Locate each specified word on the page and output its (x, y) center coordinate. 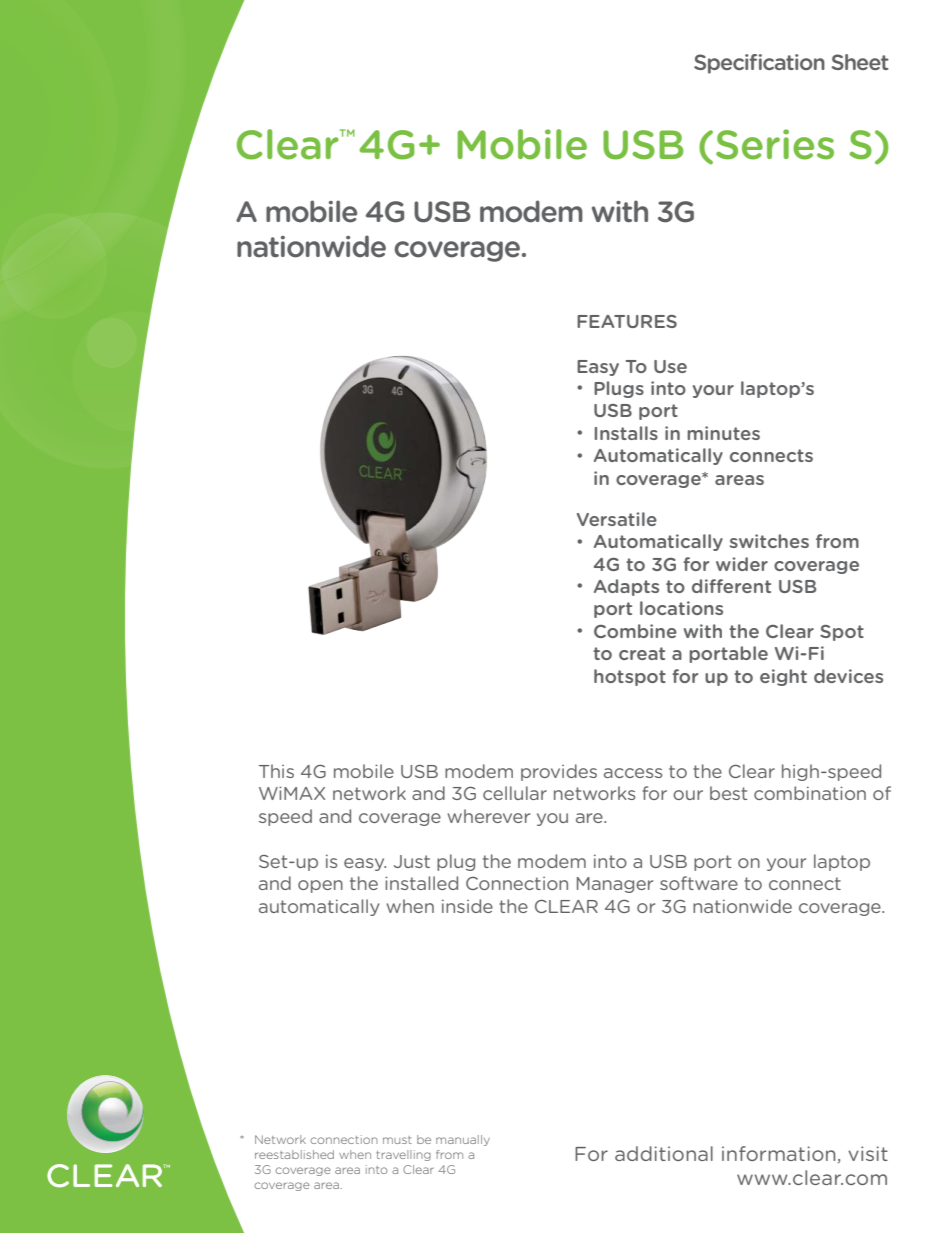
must (397, 1140)
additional (664, 1153)
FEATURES (627, 321)
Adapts (626, 587)
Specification (759, 64)
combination (810, 793)
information (778, 1153)
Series (775, 144)
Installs (626, 433)
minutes (723, 433)
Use (670, 366)
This (276, 771)
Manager (615, 885)
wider (742, 564)
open (320, 886)
